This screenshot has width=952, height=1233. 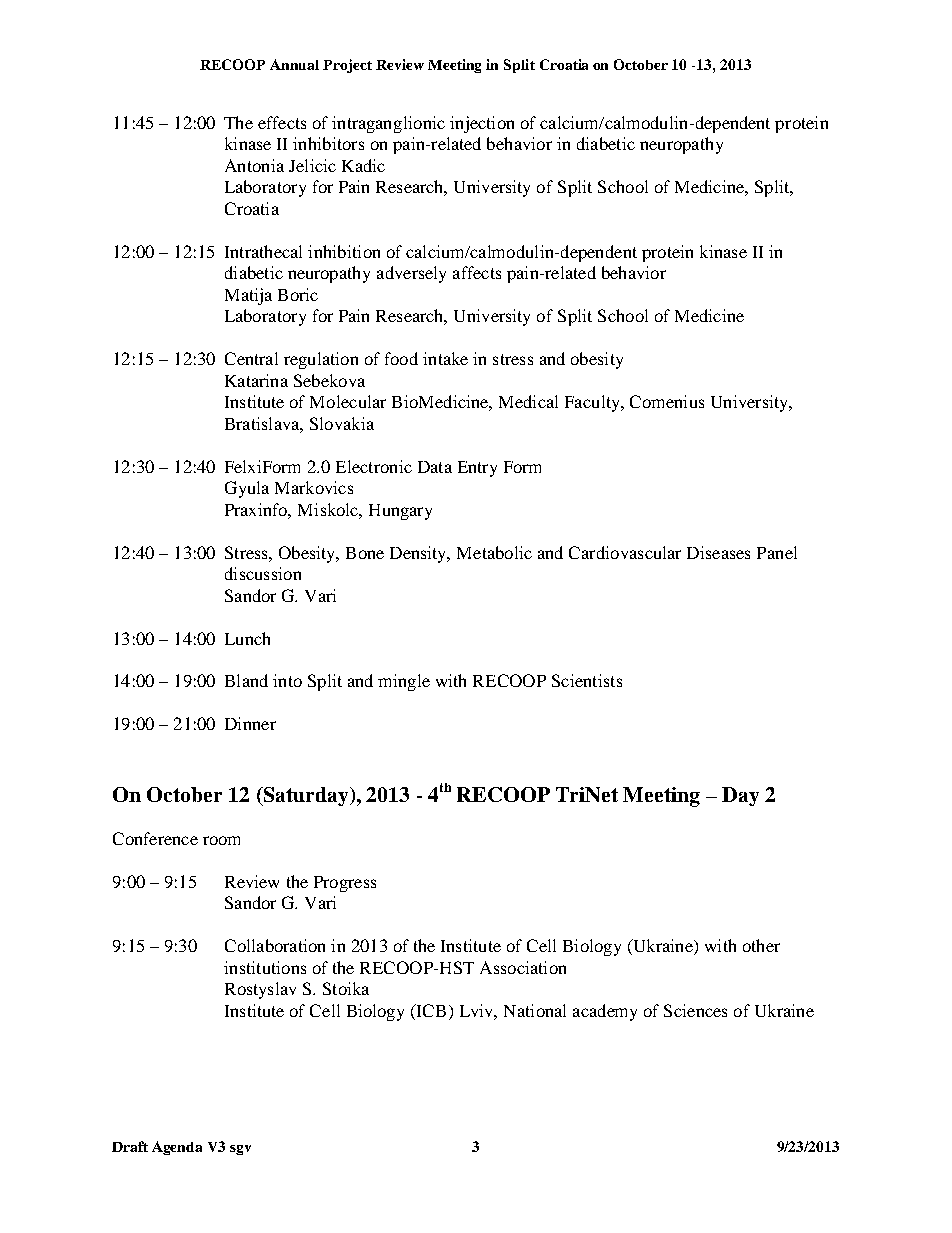 What do you see at coordinates (482, 124) in the screenshot?
I see `injection` at bounding box center [482, 124].
